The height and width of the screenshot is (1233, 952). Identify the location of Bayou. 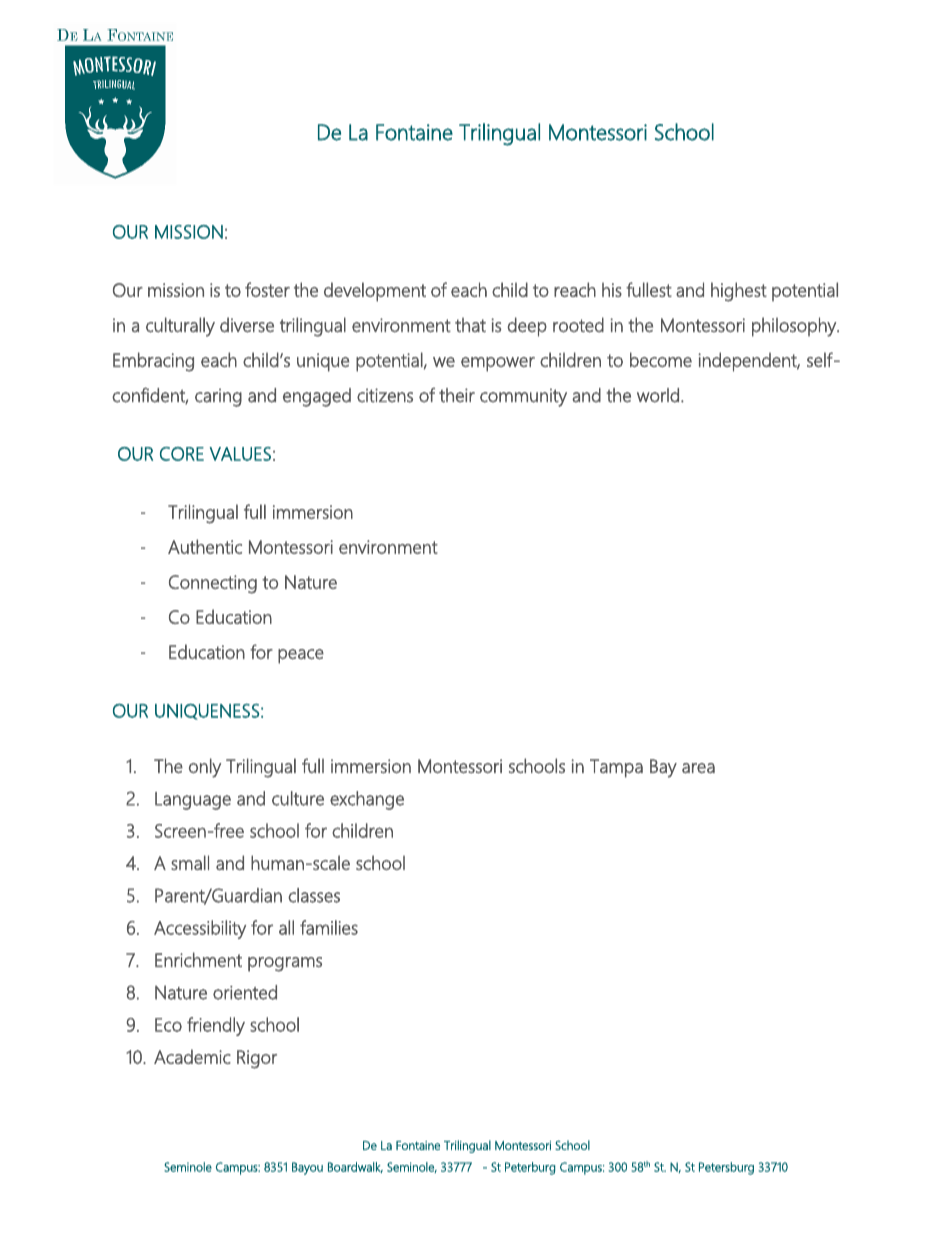
(307, 1168).
